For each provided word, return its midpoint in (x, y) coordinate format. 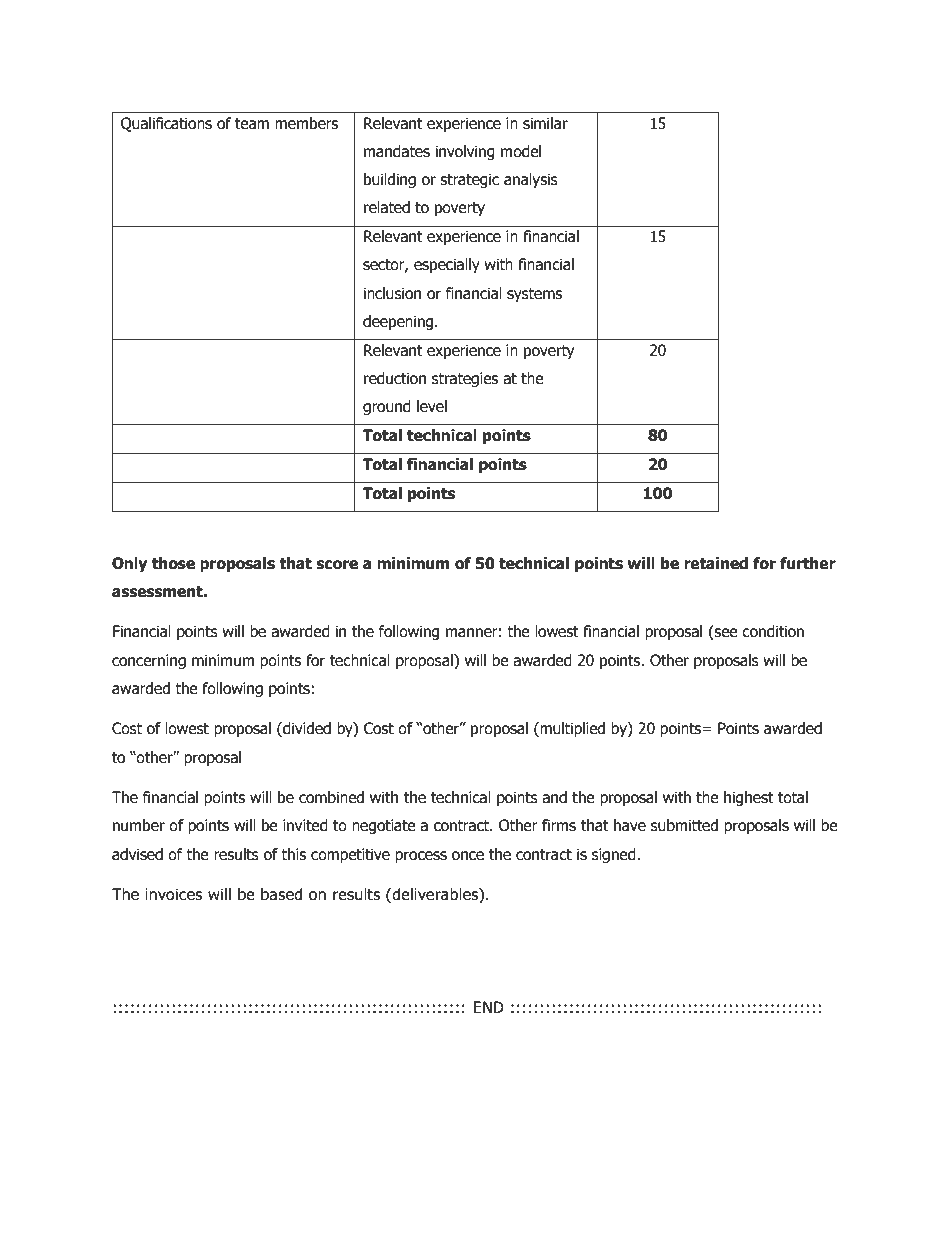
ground (387, 407)
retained (716, 563)
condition (773, 631)
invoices (174, 894)
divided (306, 729)
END (488, 1007)
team (252, 124)
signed (615, 855)
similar (545, 123)
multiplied (571, 729)
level (432, 406)
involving (465, 152)
